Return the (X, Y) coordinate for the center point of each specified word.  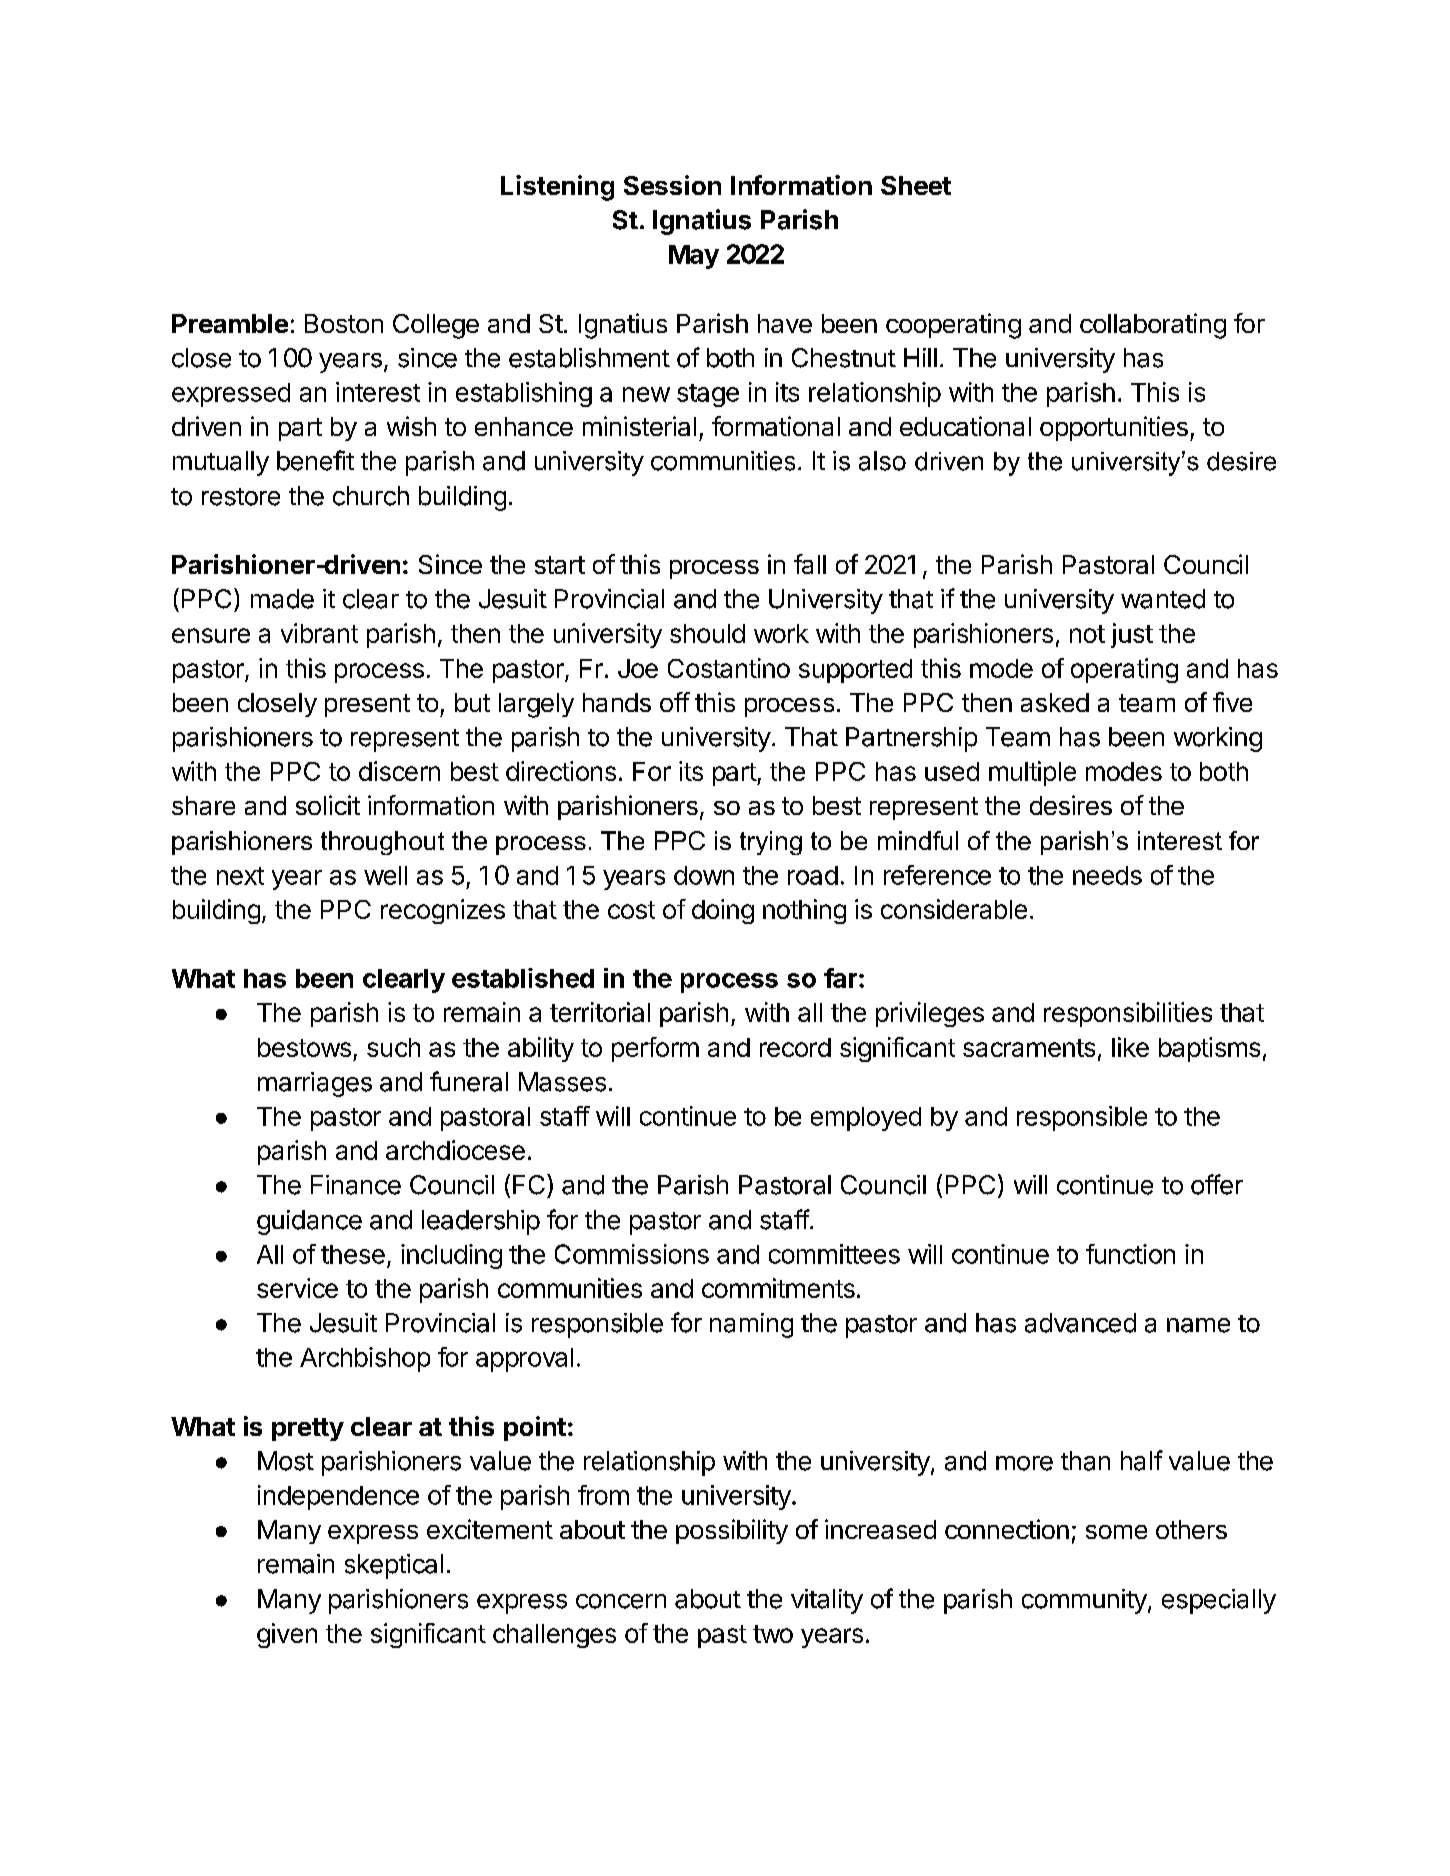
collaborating (1153, 326)
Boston (344, 323)
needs (1107, 875)
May (694, 257)
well (385, 875)
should (707, 633)
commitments (778, 1288)
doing (723, 911)
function (1130, 1254)
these (353, 1254)
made (282, 599)
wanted (1163, 599)
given (287, 1635)
